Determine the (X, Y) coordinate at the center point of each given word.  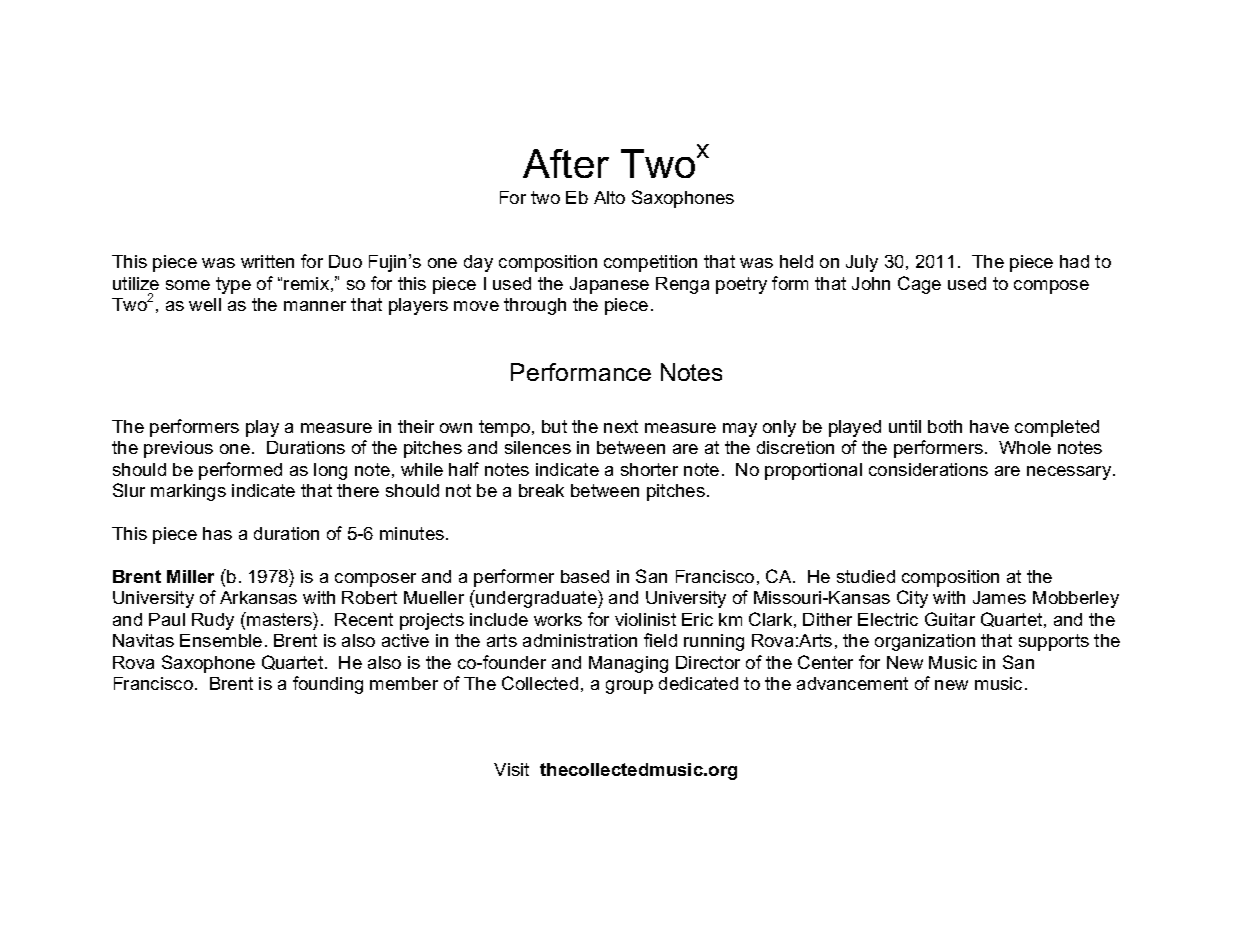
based (585, 576)
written (267, 261)
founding (328, 685)
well (205, 304)
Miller (190, 576)
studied (866, 576)
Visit (511, 769)
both (945, 426)
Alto (609, 197)
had (1074, 261)
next (621, 426)
